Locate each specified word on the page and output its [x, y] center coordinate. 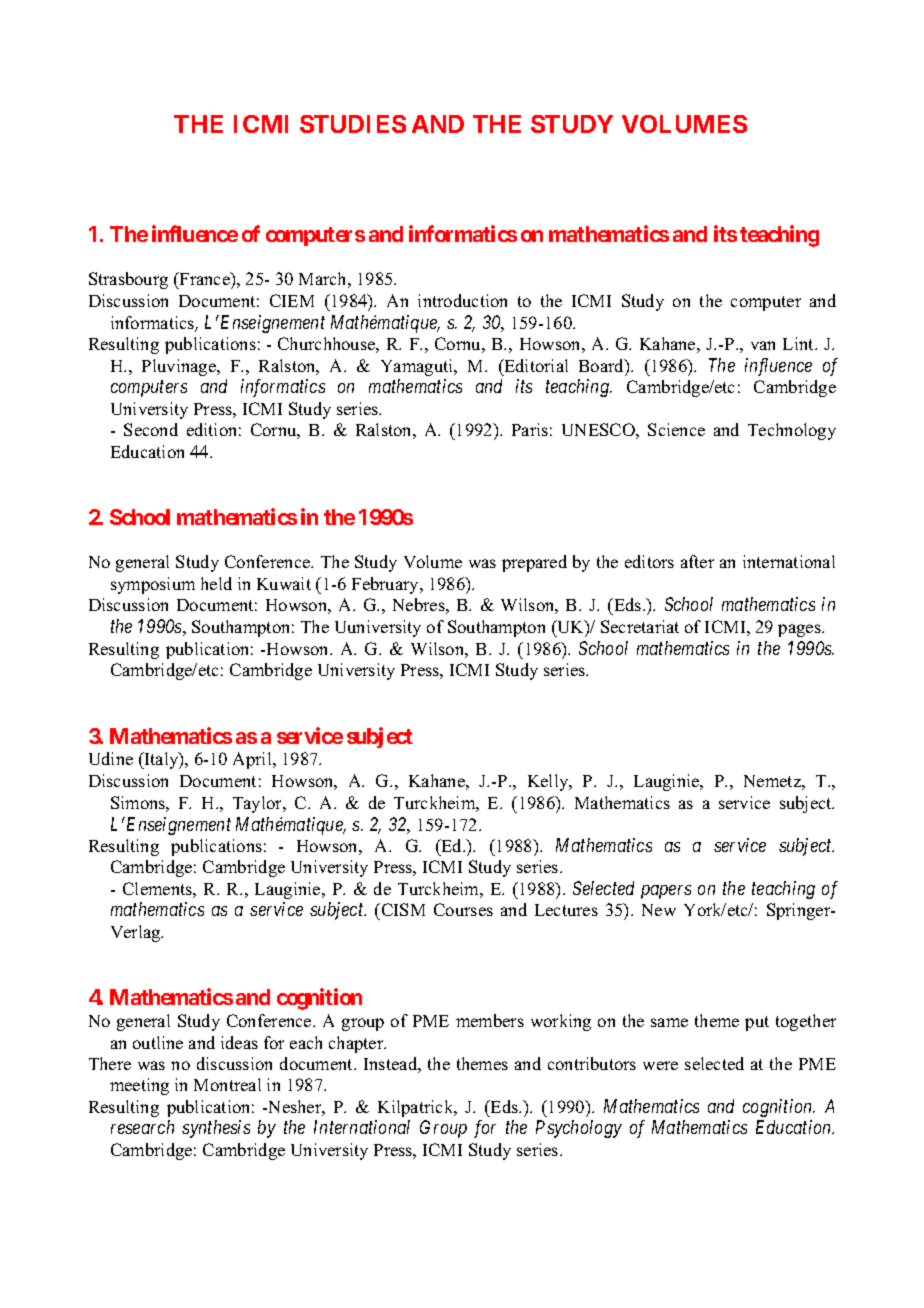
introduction [462, 300]
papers [666, 892]
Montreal [227, 1084]
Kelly [549, 782]
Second [151, 429]
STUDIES [353, 124]
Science [676, 429]
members [490, 1020]
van [763, 345]
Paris [530, 429]
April [253, 760]
